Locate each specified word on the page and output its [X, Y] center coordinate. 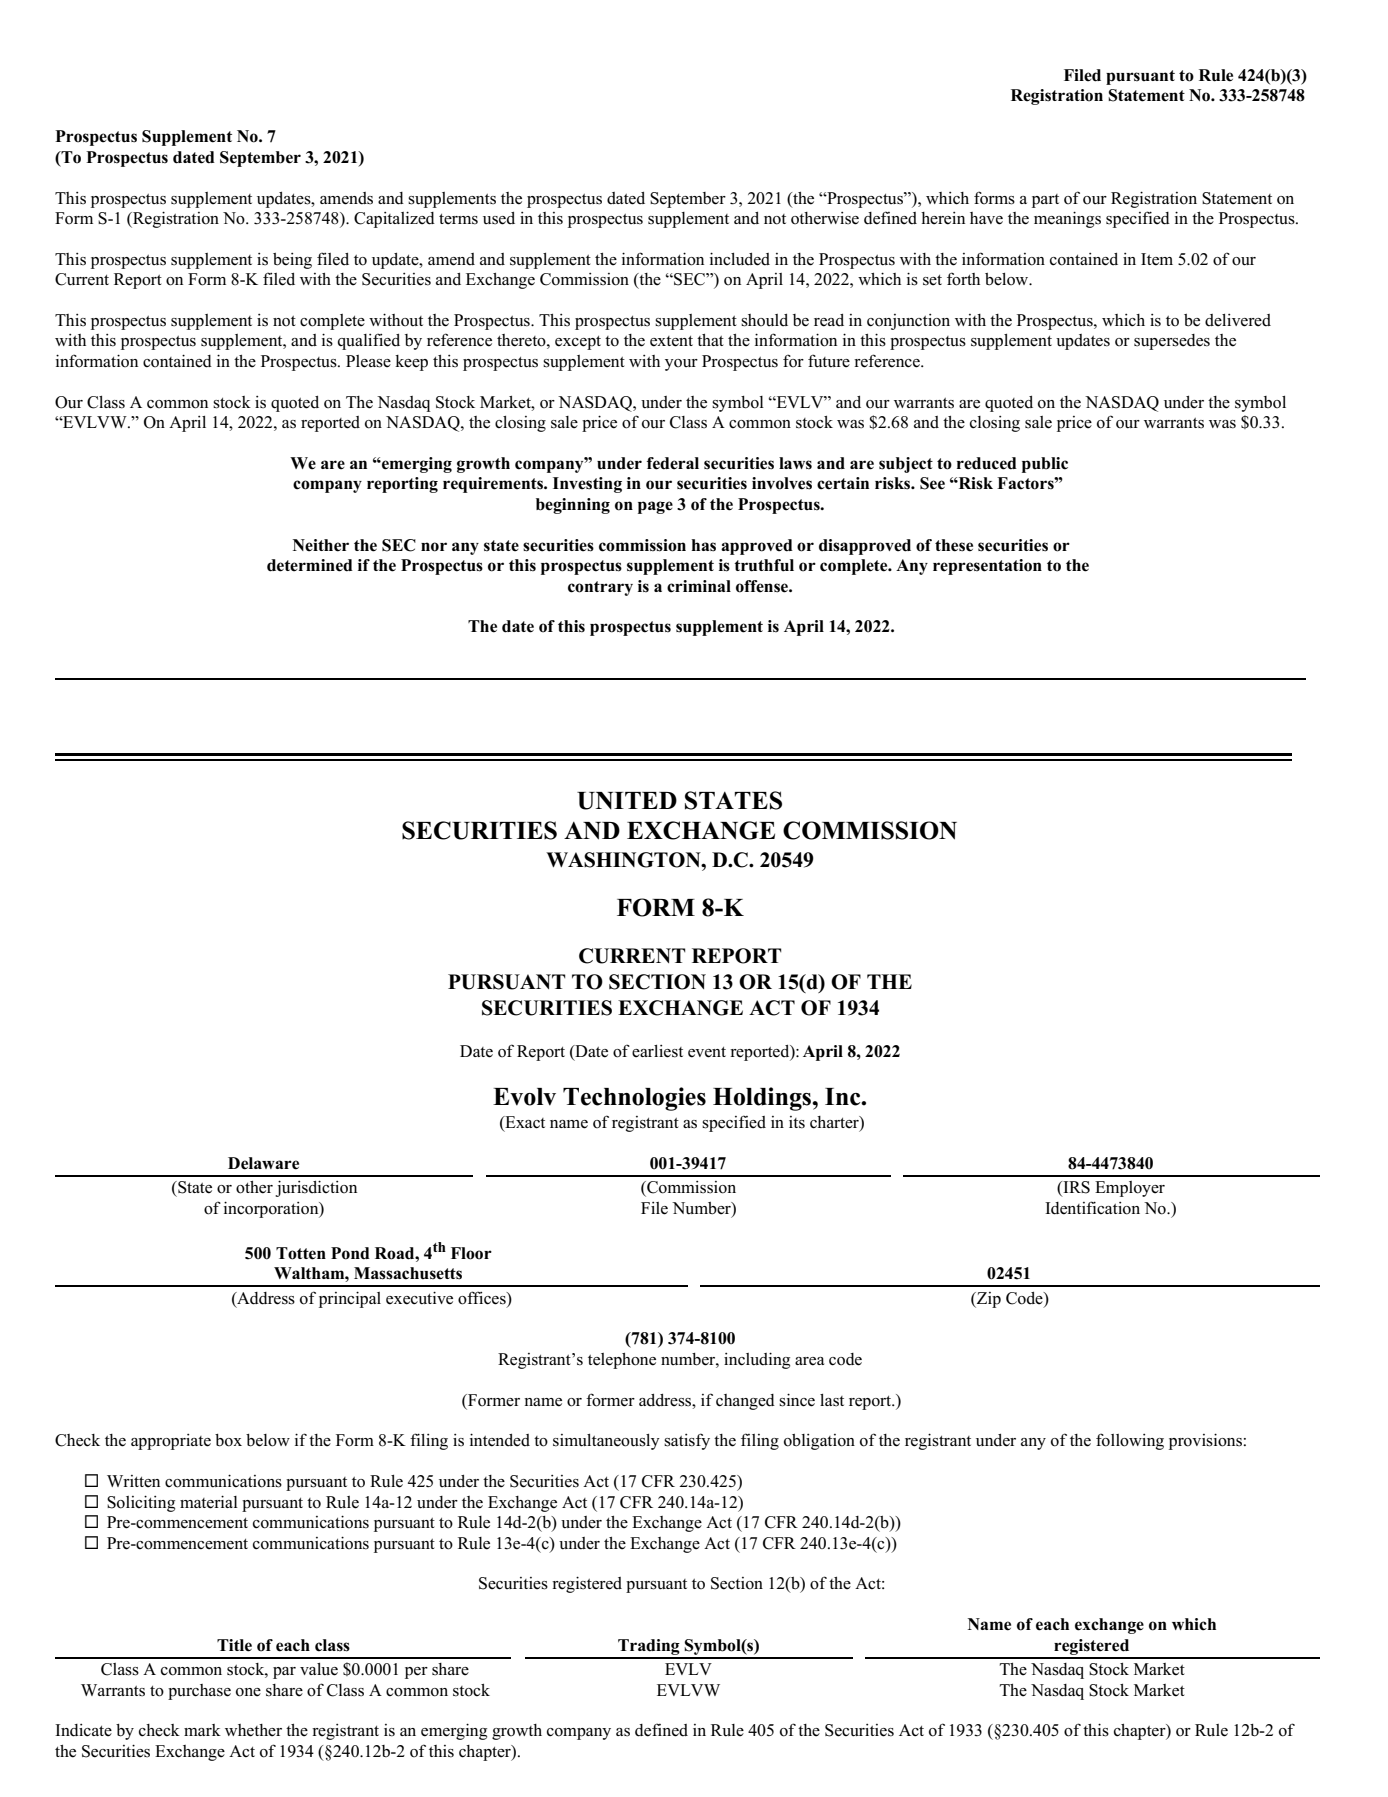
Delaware [263, 1163]
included [740, 259]
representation [987, 567]
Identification [1092, 1208]
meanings [1067, 219]
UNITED [627, 801]
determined [310, 565]
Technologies [634, 1099]
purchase [199, 1692]
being [292, 261]
